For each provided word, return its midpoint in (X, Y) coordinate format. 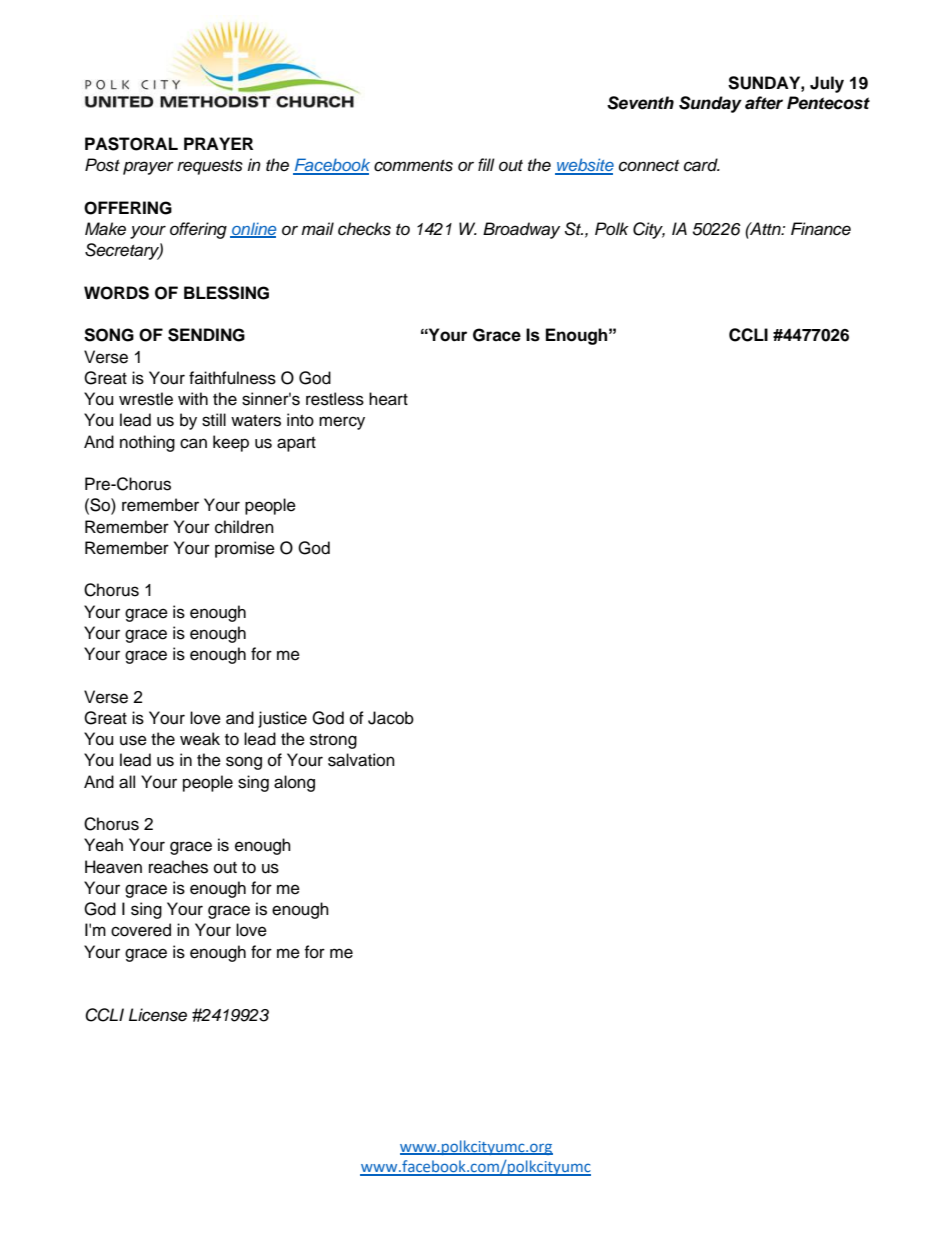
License (158, 1015)
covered (141, 930)
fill (486, 164)
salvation (361, 760)
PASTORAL (131, 144)
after (764, 103)
